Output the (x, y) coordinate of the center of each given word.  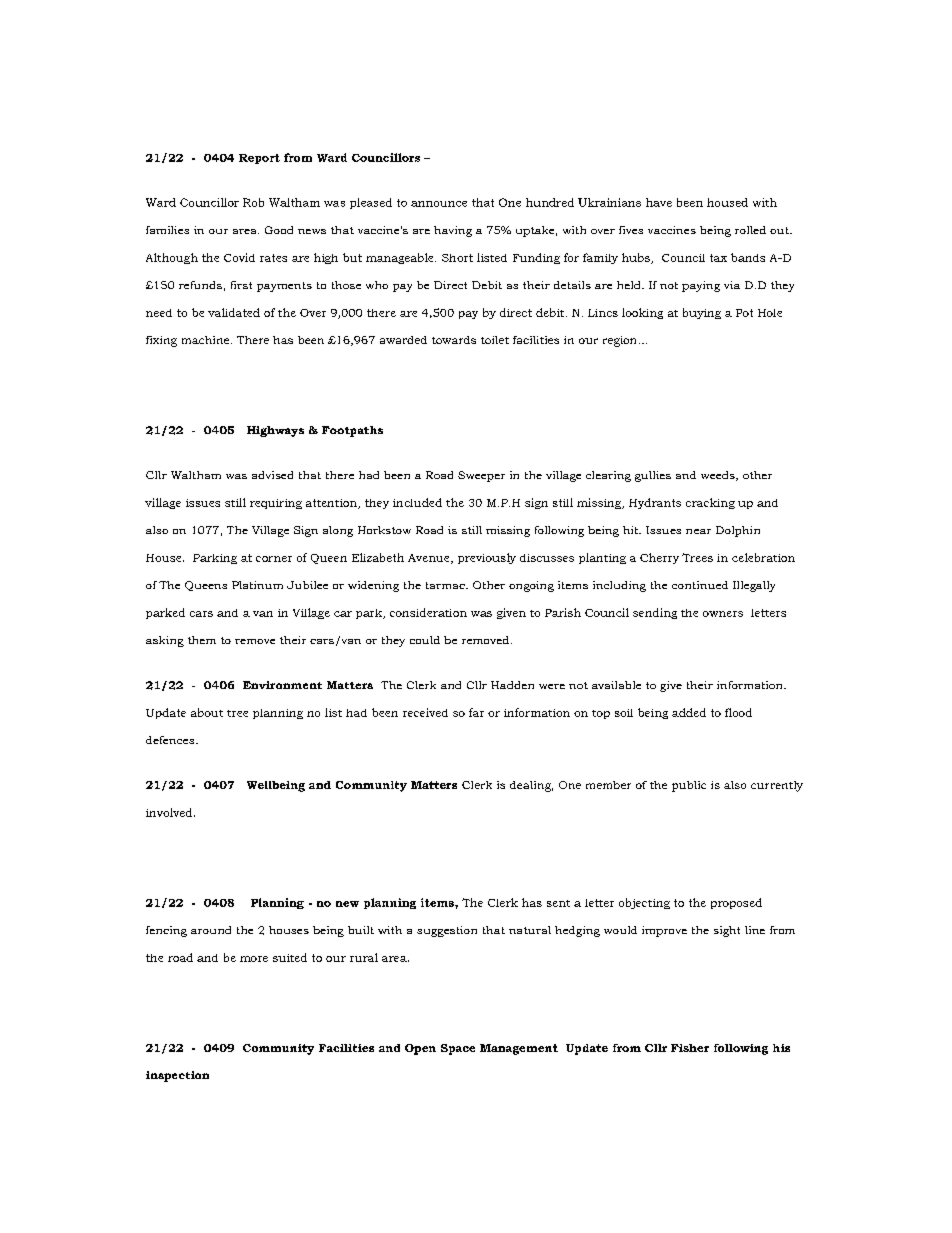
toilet (495, 340)
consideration (428, 612)
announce (439, 204)
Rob (253, 202)
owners (723, 614)
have (659, 202)
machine (207, 340)
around (211, 930)
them (202, 640)
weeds (719, 476)
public (689, 786)
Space (458, 1049)
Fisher (690, 1048)
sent (558, 903)
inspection (177, 1076)
